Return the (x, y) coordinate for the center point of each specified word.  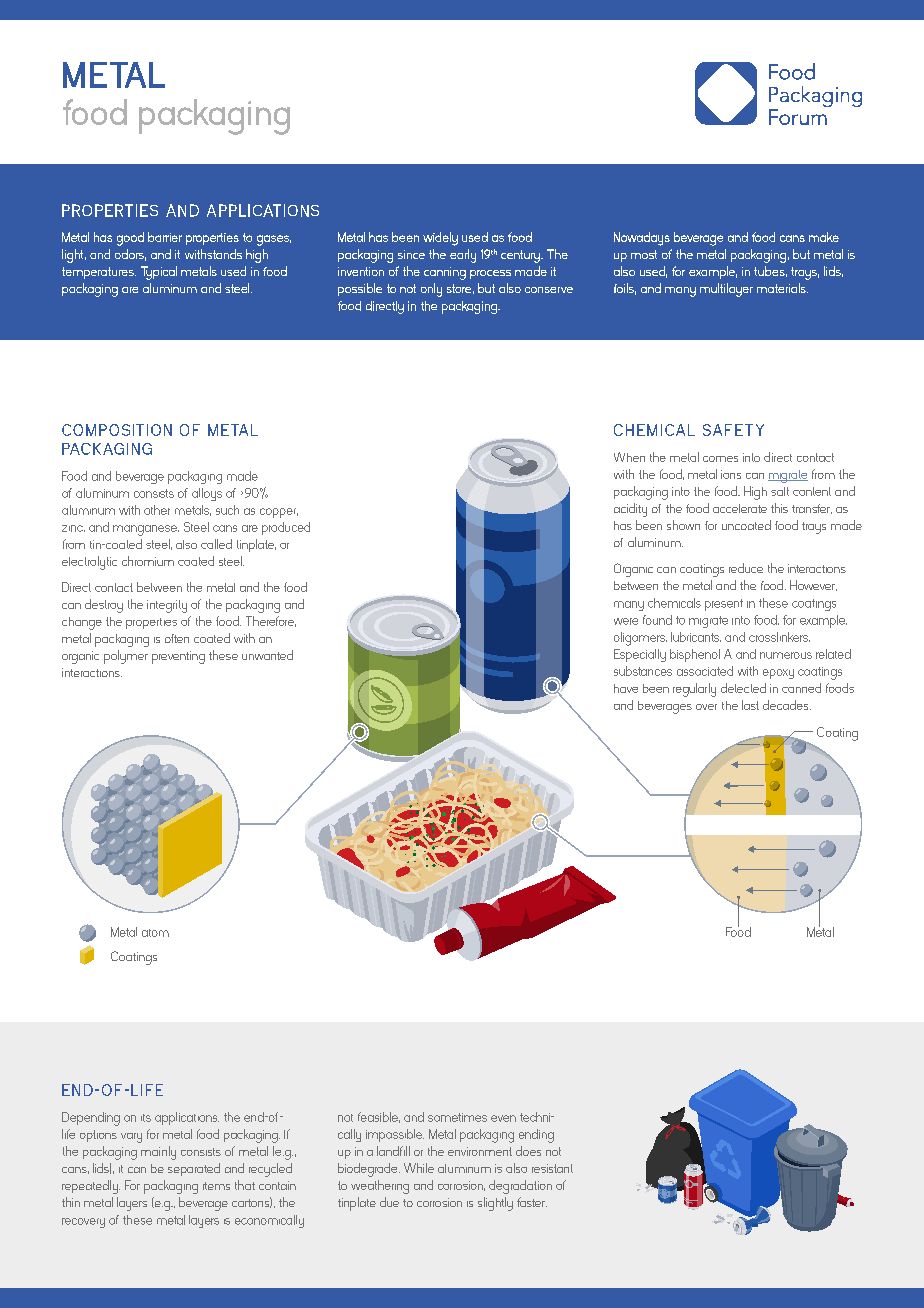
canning (445, 273)
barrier (165, 237)
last (750, 705)
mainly (158, 1153)
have (626, 688)
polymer (126, 657)
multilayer (726, 290)
